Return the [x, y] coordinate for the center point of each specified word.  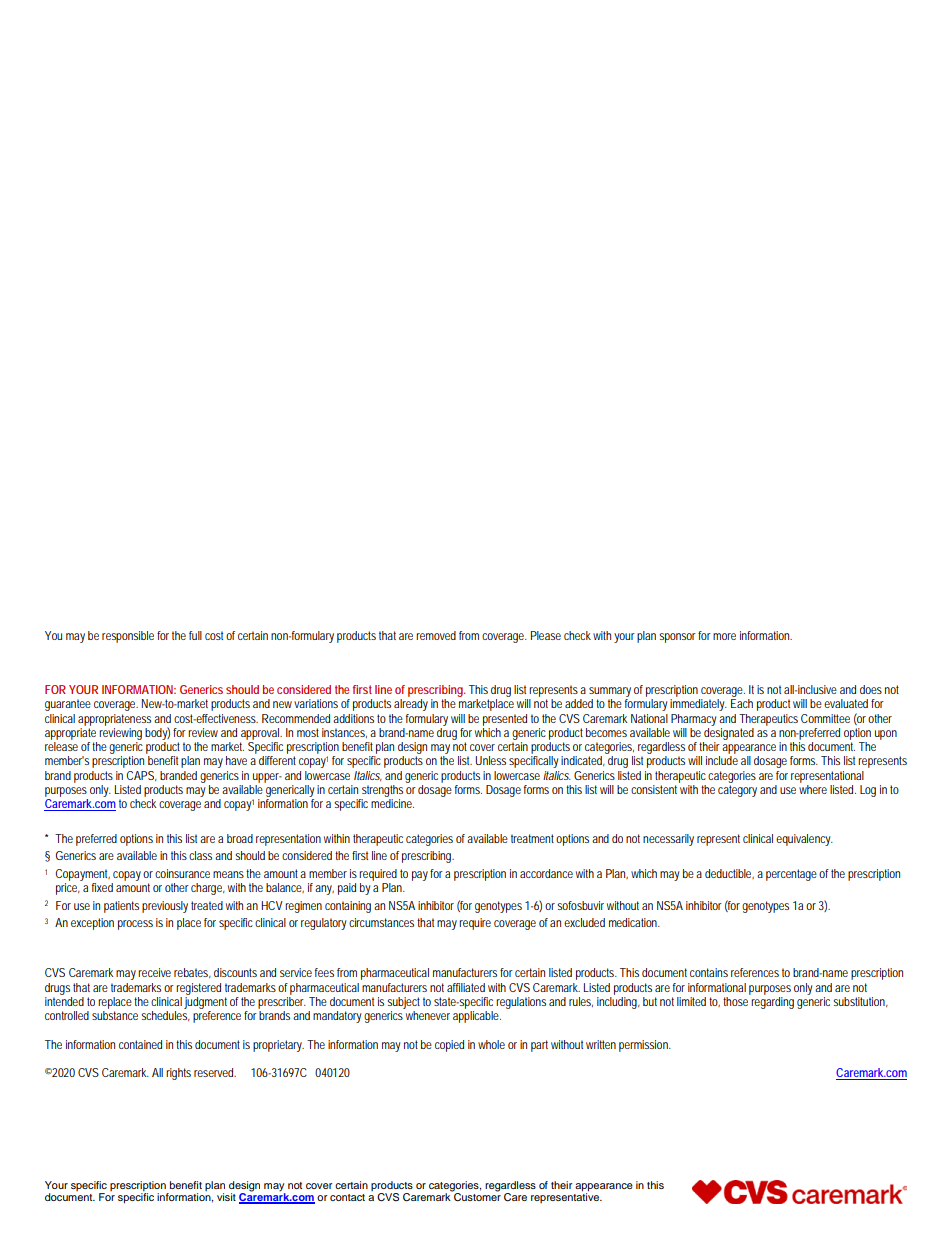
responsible [128, 637]
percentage [791, 875]
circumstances [381, 922]
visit [226, 1197]
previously [165, 907]
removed [436, 635]
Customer [476, 1196]
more [724, 636]
